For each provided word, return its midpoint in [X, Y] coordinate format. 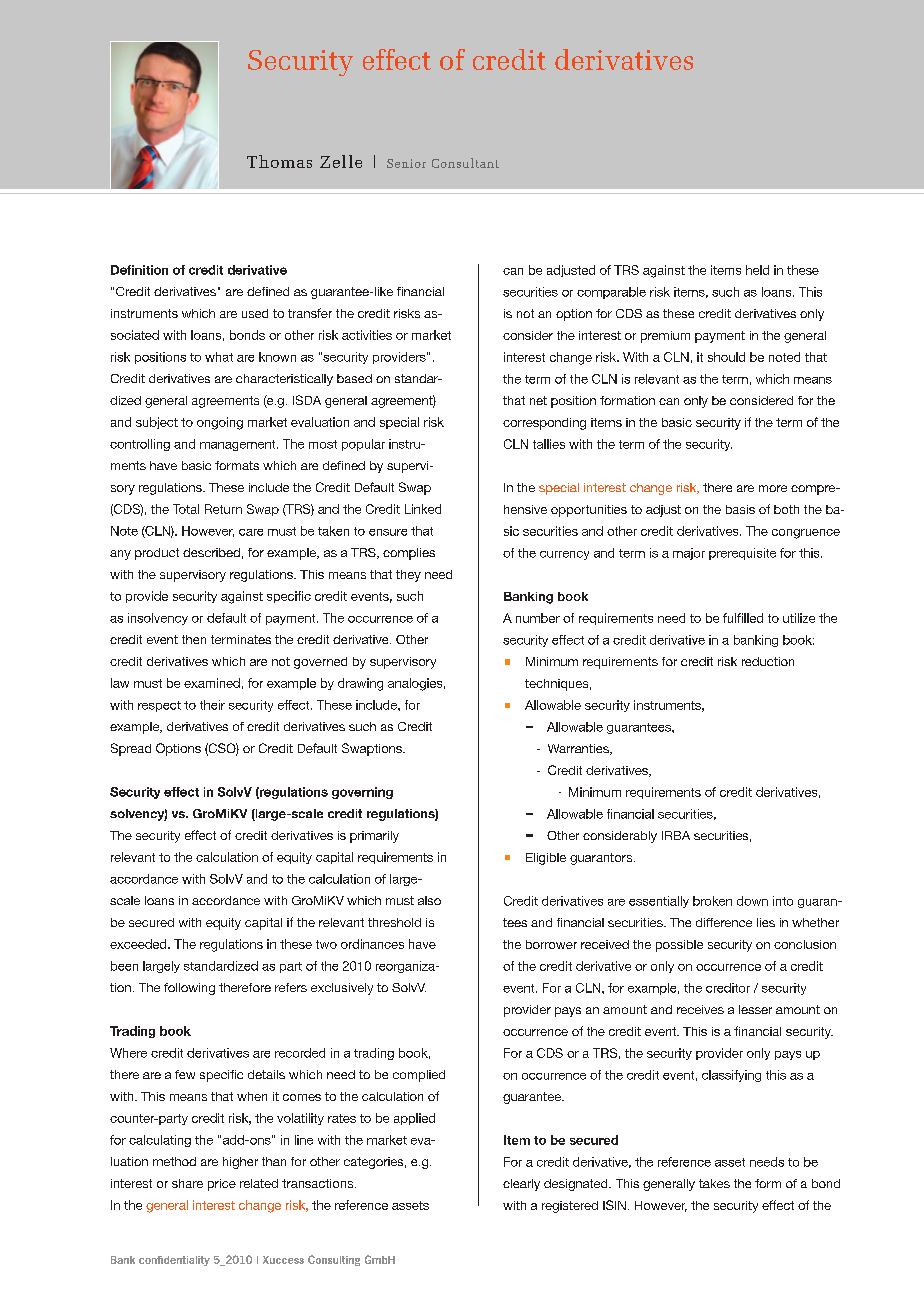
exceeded [139, 944]
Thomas [279, 161]
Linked [423, 509]
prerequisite [742, 554]
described [211, 552]
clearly [521, 1185]
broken [712, 901]
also [429, 900]
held [757, 270]
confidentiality [174, 1261]
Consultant [465, 163]
